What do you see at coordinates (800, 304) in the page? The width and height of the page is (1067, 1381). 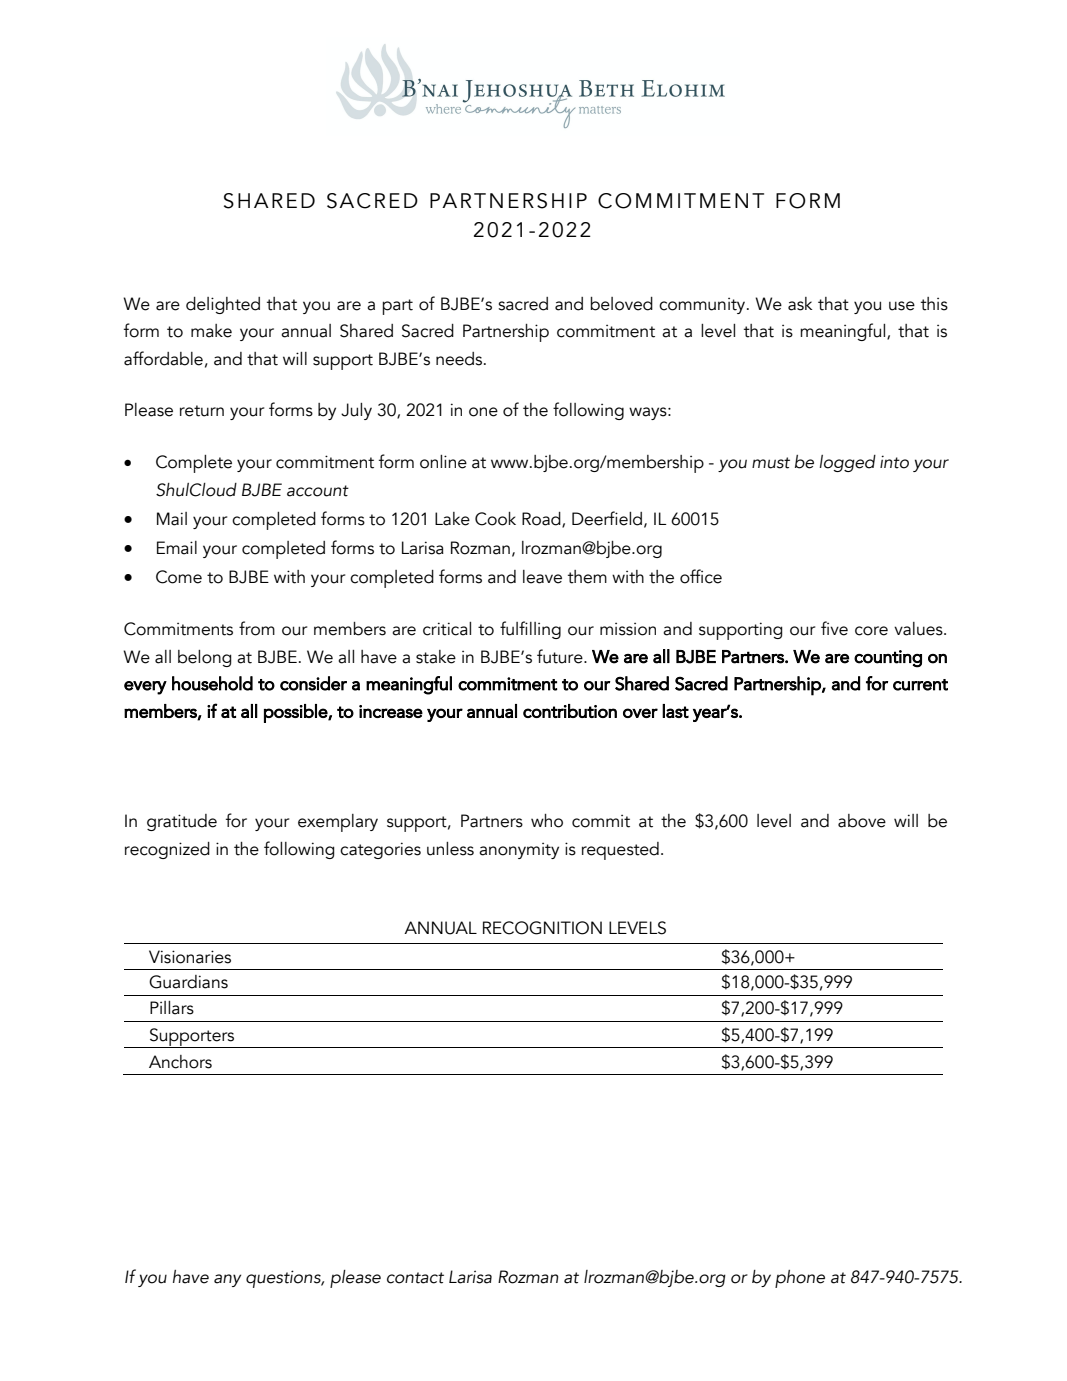 I see `ask` at bounding box center [800, 304].
